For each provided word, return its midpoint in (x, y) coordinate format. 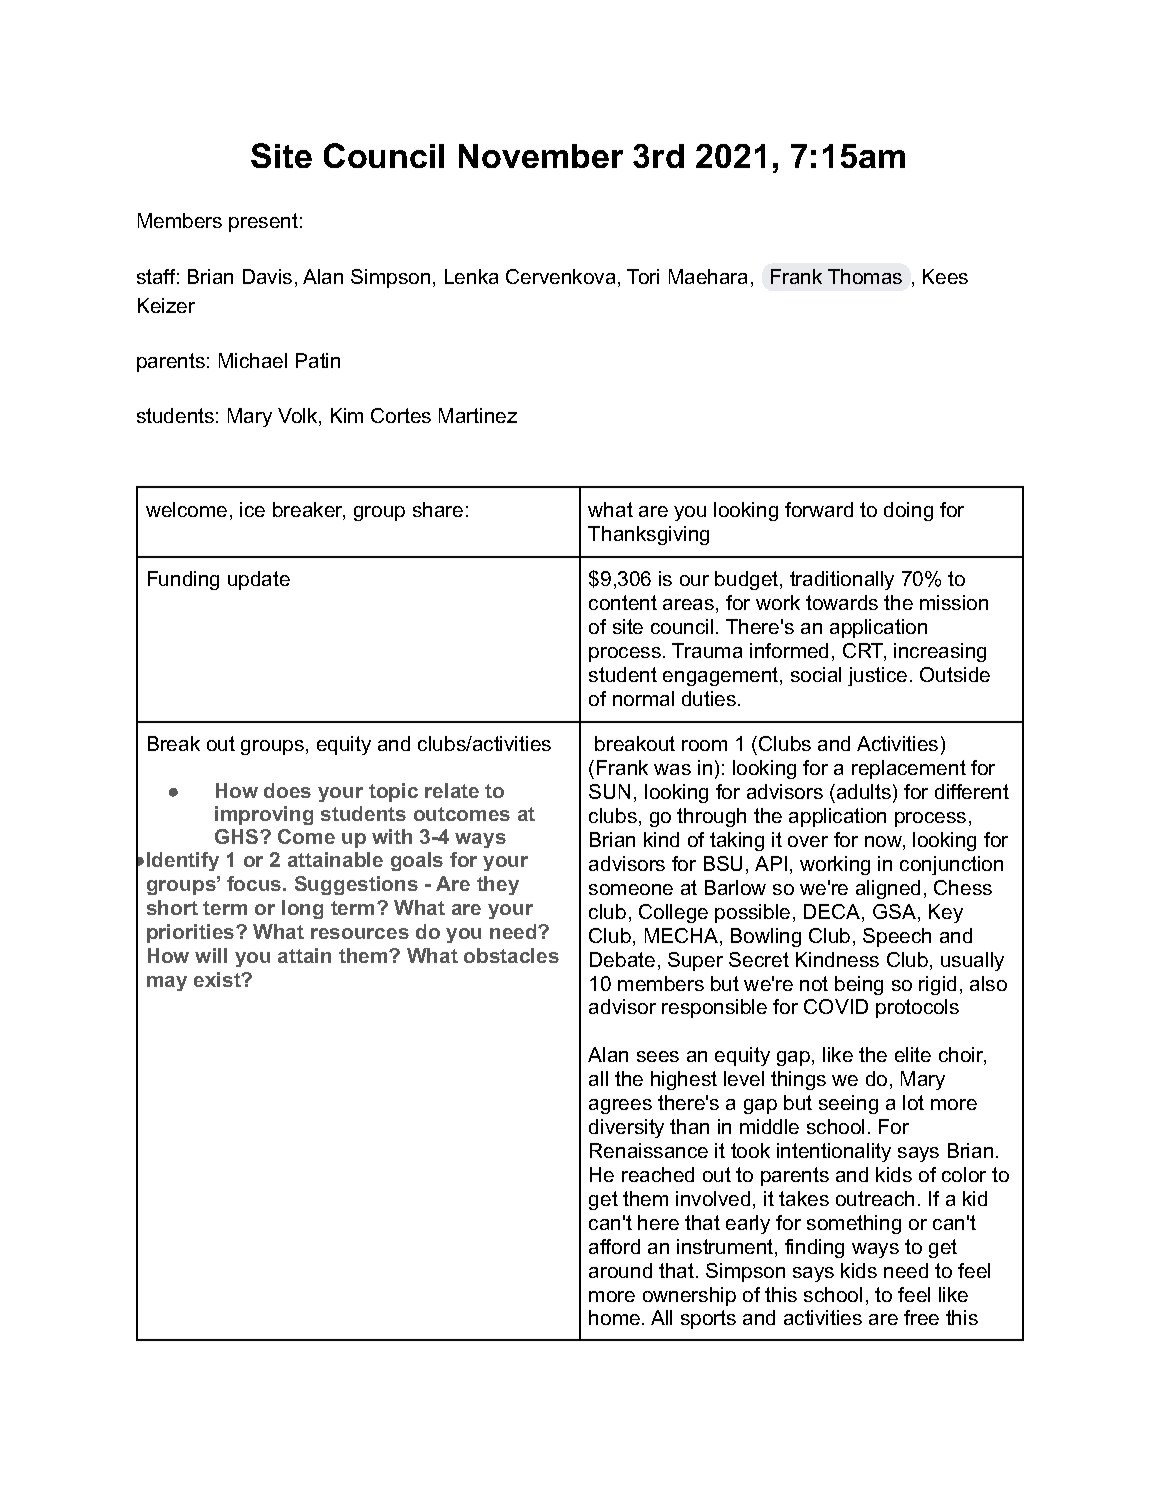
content (623, 602)
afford (614, 1246)
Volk (299, 417)
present (263, 222)
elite (913, 1054)
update (259, 580)
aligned (888, 889)
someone (631, 889)
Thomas (865, 276)
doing (908, 511)
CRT (864, 652)
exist (218, 979)
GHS (238, 836)
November (541, 156)
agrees (620, 1106)
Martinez (478, 415)
